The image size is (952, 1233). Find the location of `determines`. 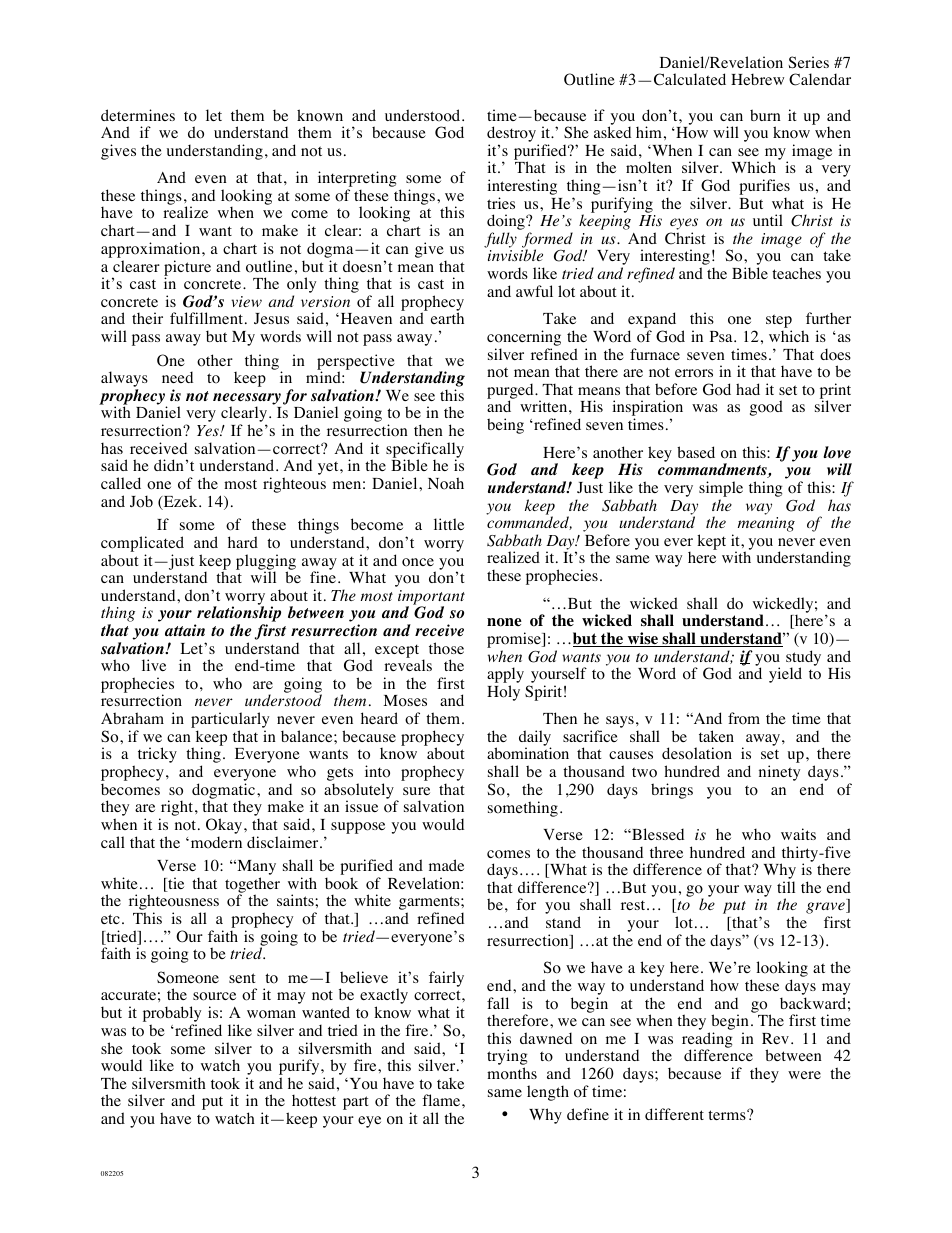

determines is located at coordinates (138, 115).
